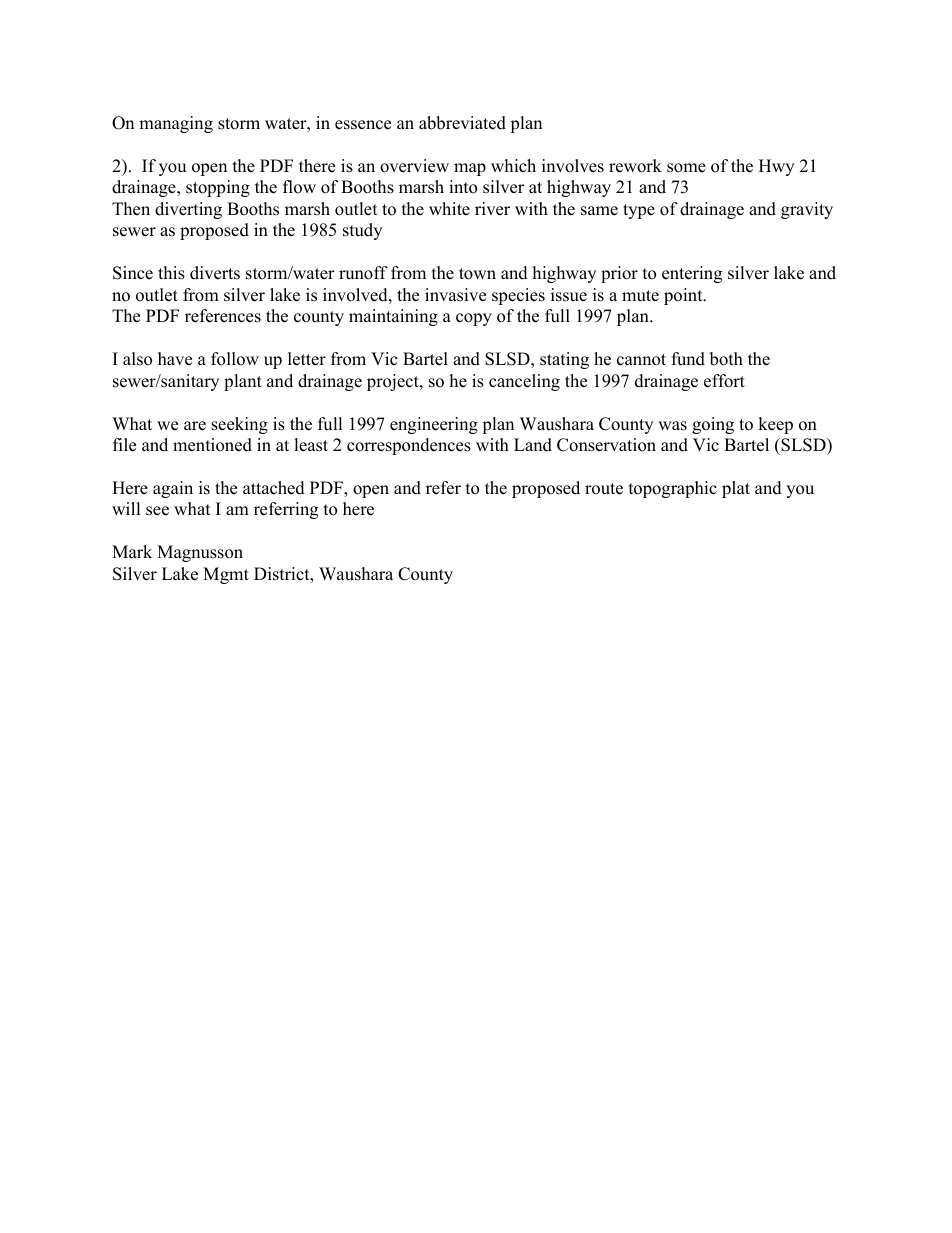 The height and width of the image is (1233, 952). What do you see at coordinates (477, 274) in the image?
I see `town` at bounding box center [477, 274].
